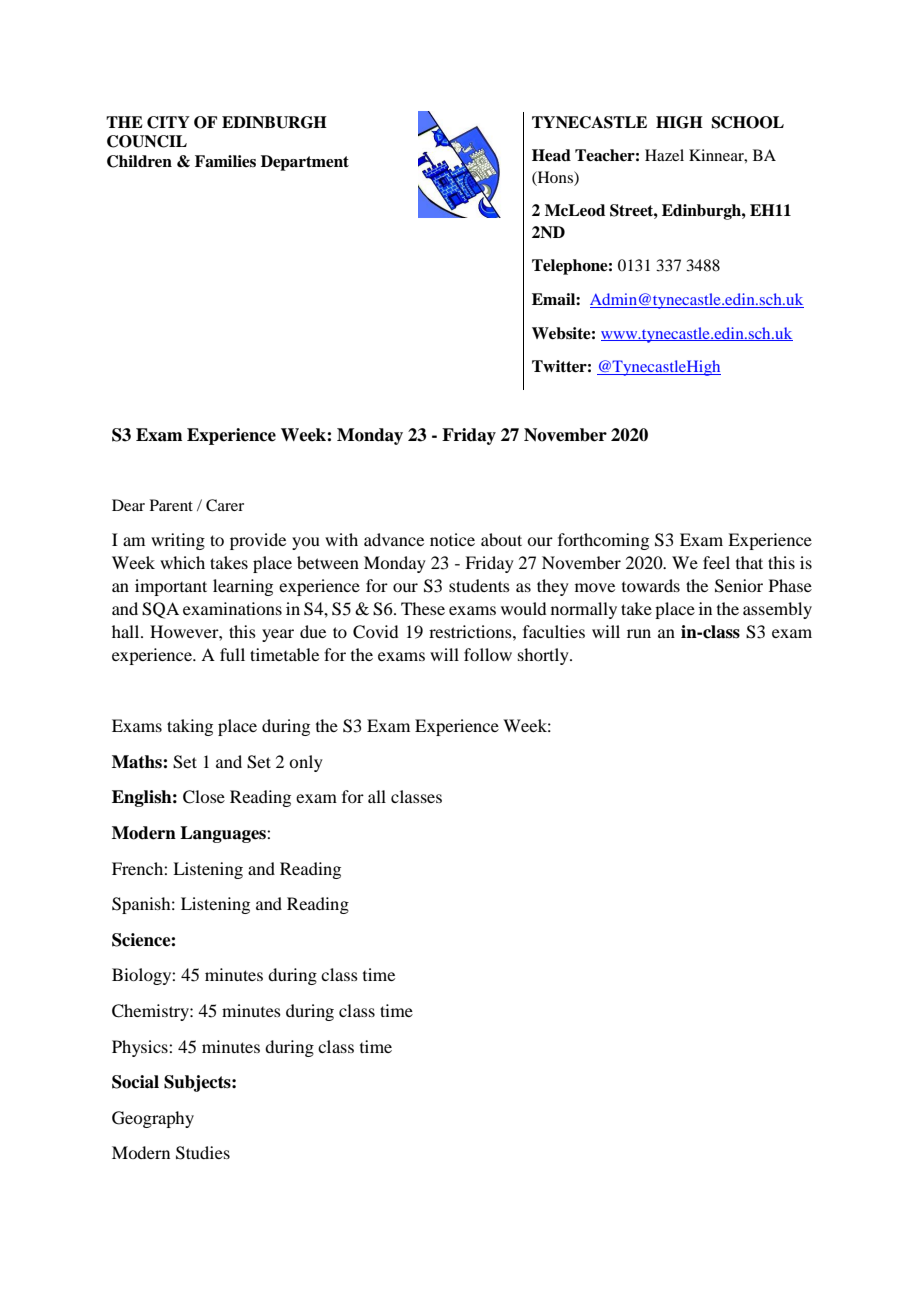  I want to click on Head, so click(551, 155).
